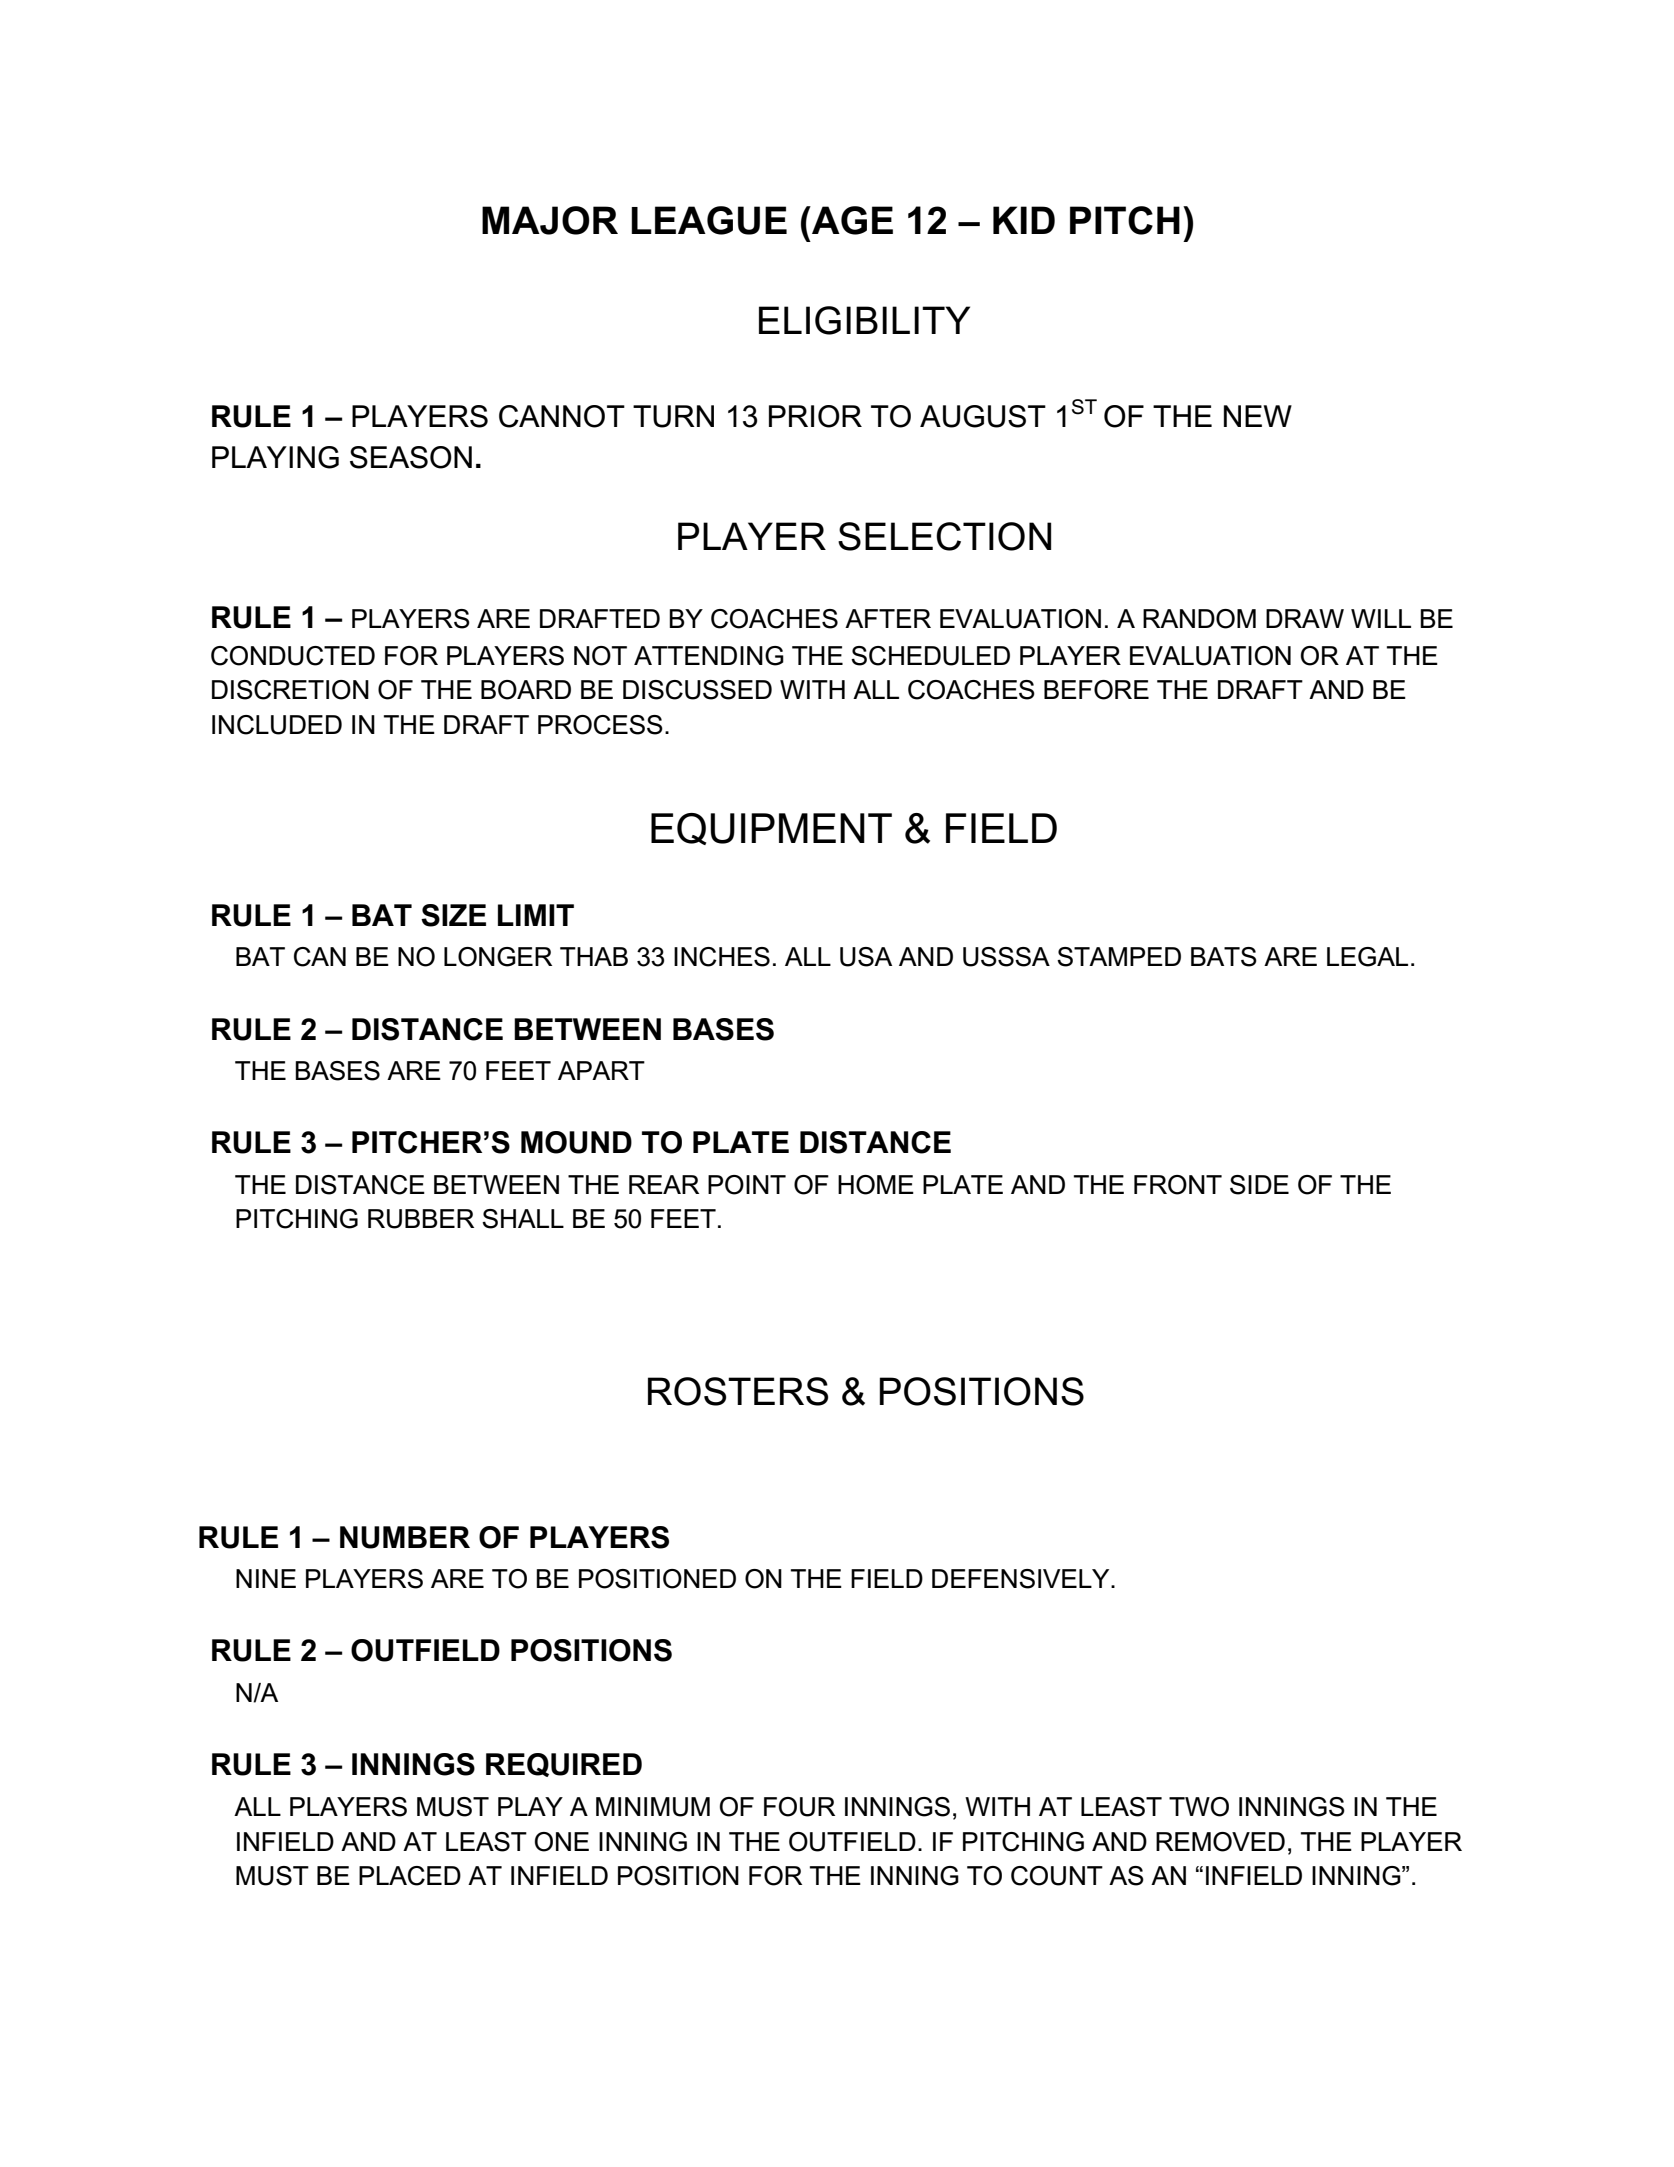 This document has height=2167, width=1674. I want to click on USA, so click(866, 957).
